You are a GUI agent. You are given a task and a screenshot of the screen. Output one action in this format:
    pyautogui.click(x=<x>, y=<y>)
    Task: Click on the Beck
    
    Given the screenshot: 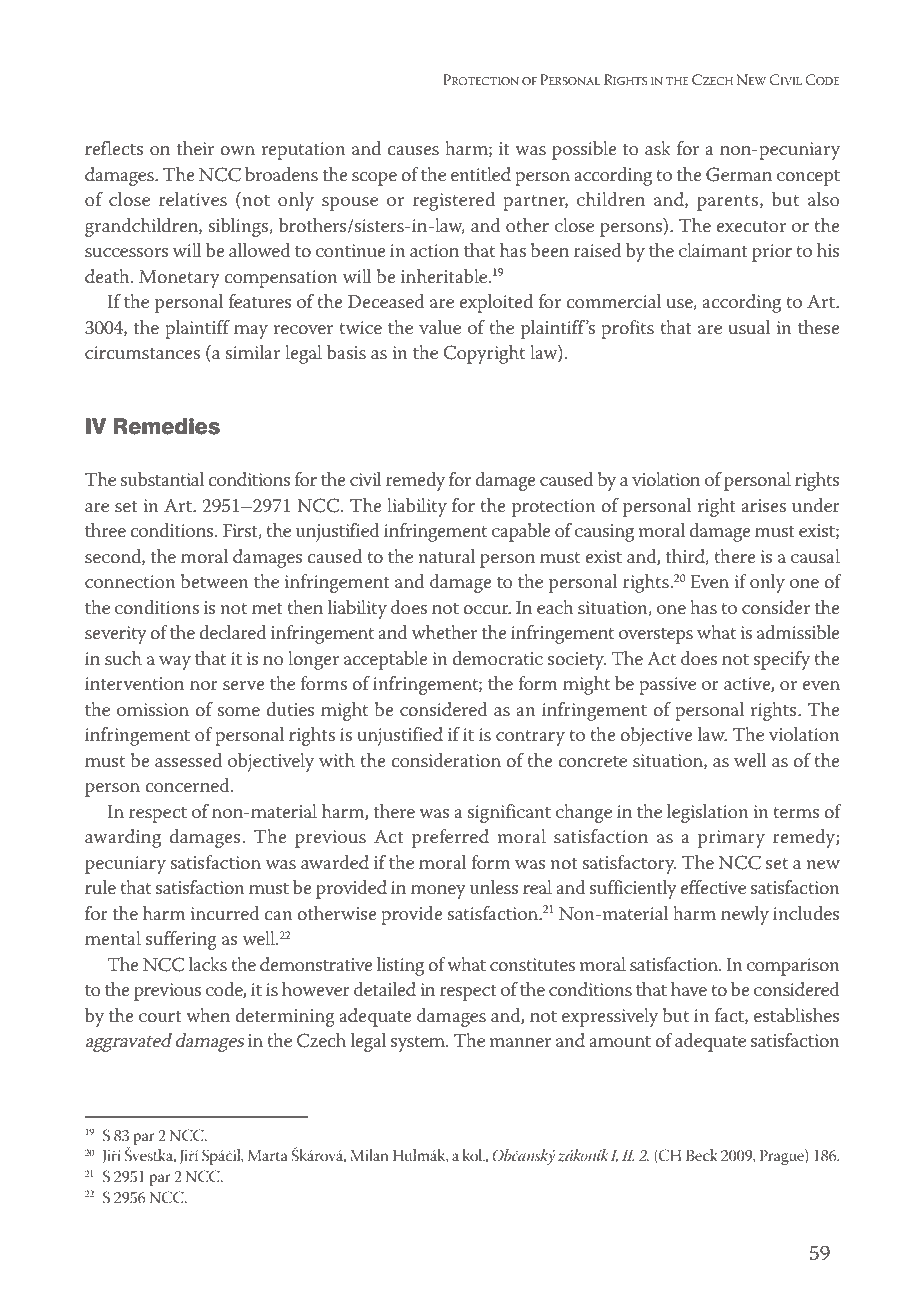 What is the action you would take?
    pyautogui.click(x=701, y=1155)
